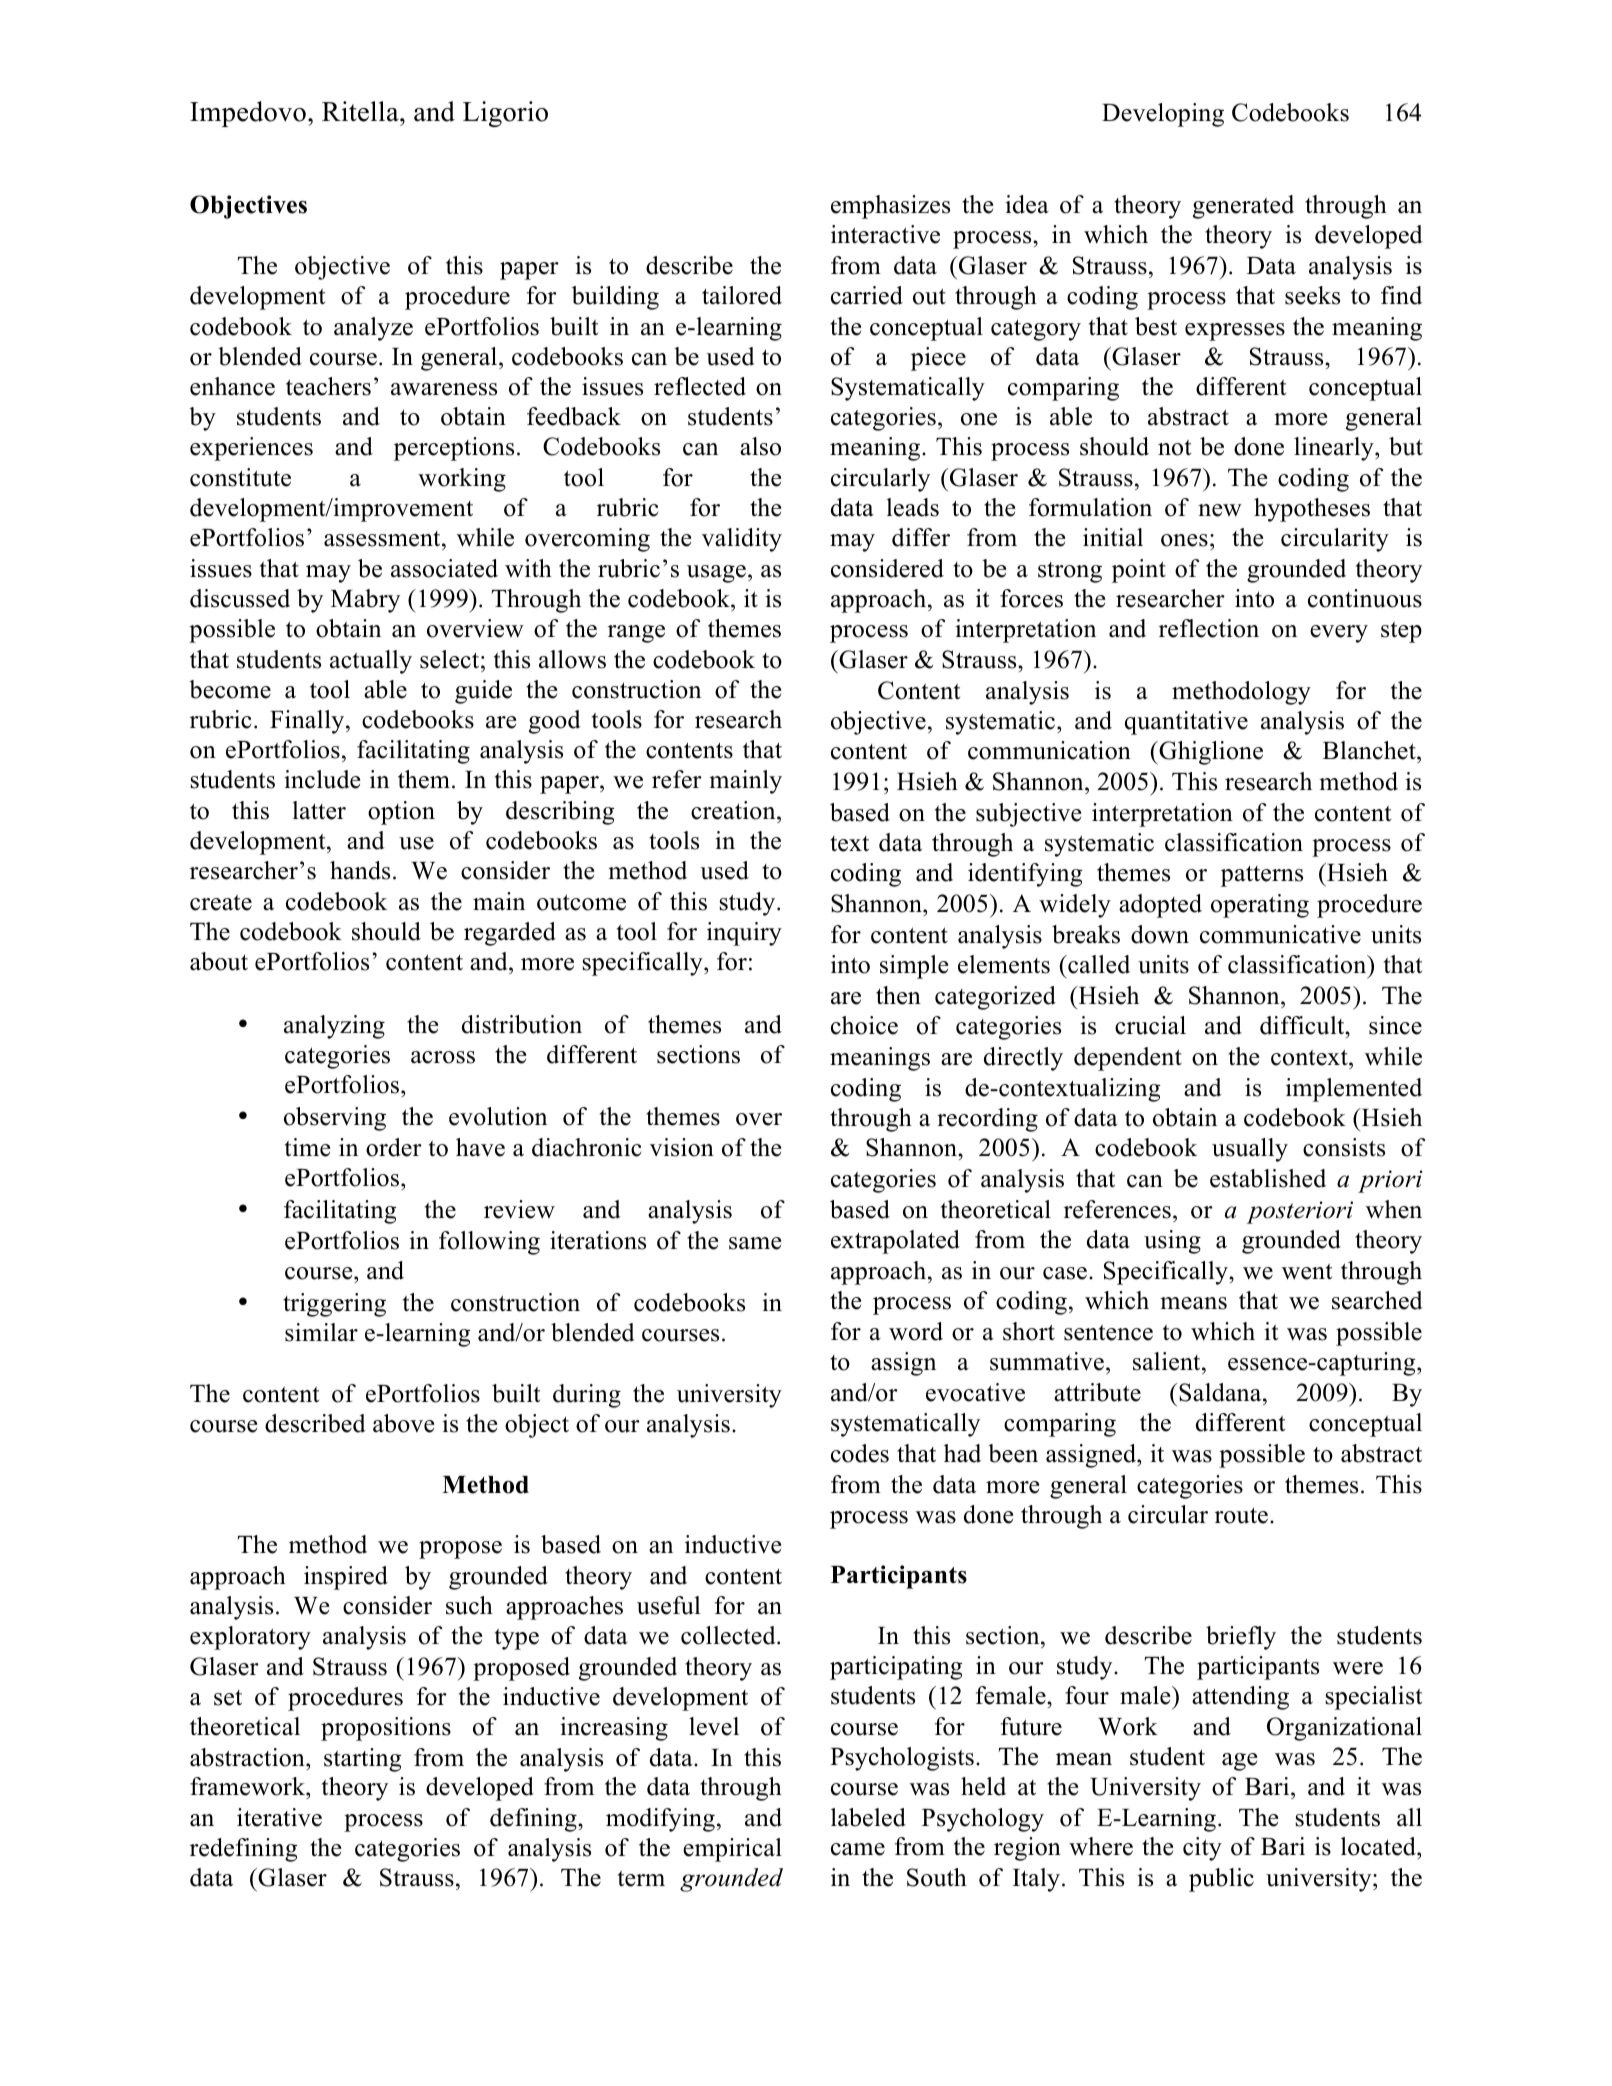 This screenshot has width=1612, height=2086. What do you see at coordinates (308, 722) in the screenshot?
I see `Finally` at bounding box center [308, 722].
